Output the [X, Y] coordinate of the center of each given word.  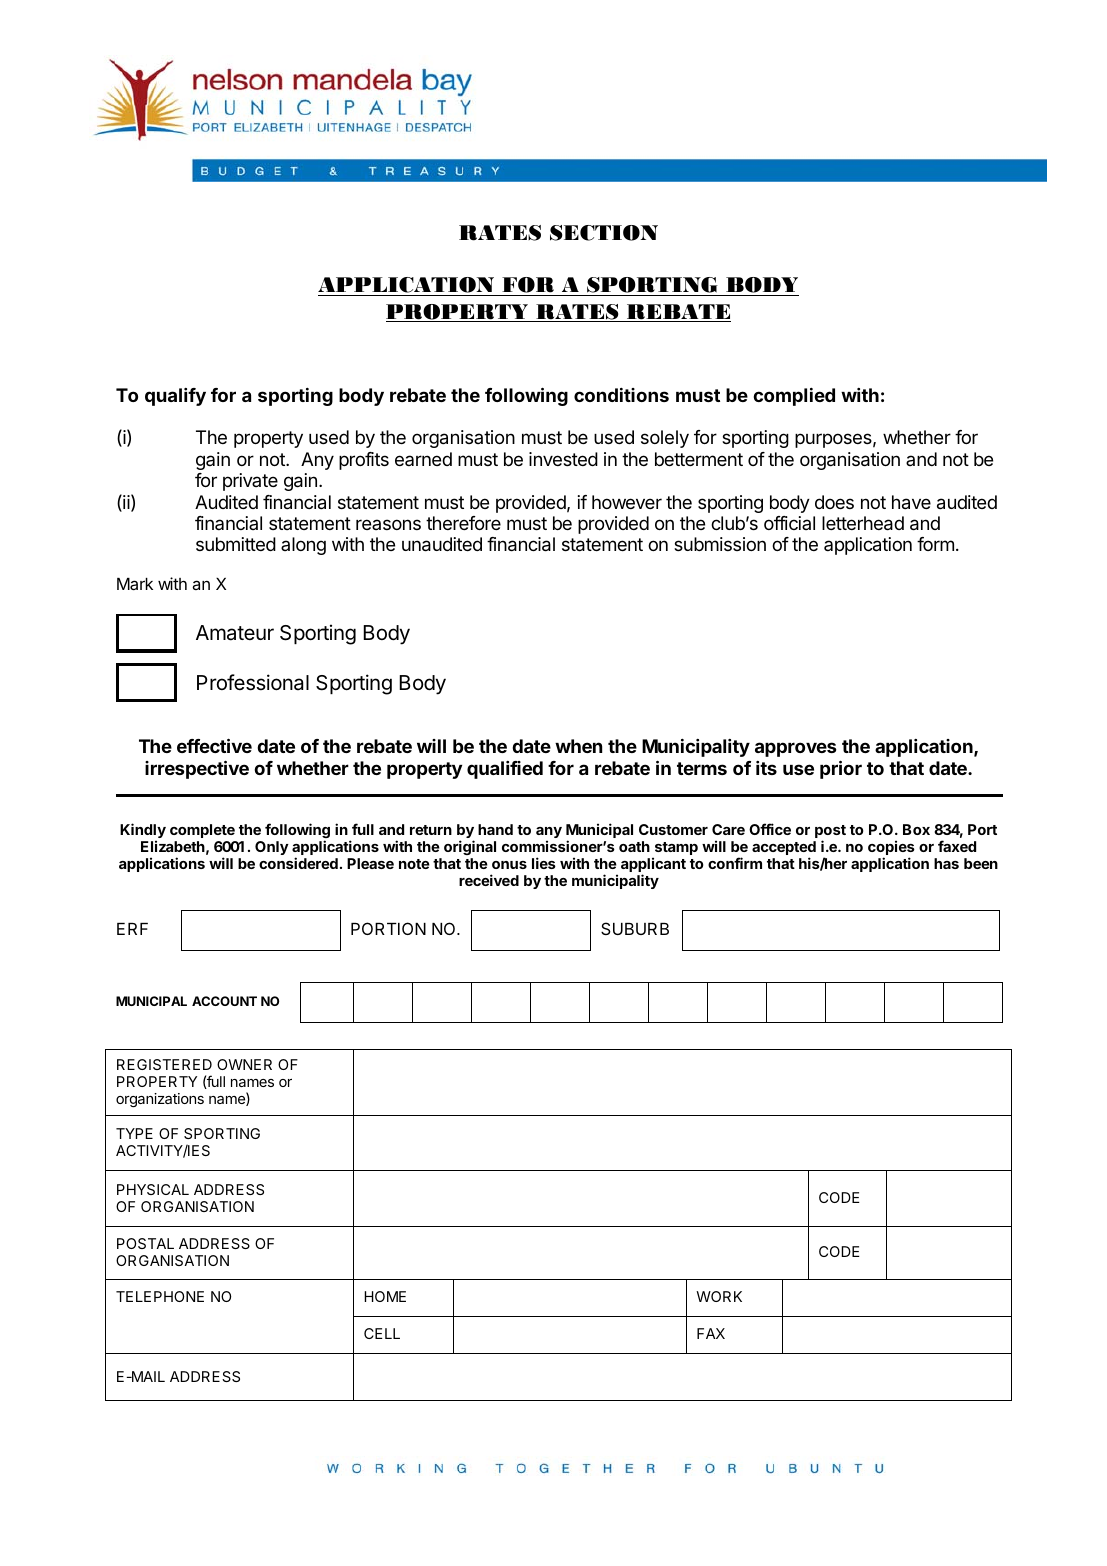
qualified [505, 770]
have [911, 502]
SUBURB [635, 928]
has [946, 863]
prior [841, 769]
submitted [236, 544]
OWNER [244, 1064]
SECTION [604, 233]
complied [794, 397]
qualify [175, 397]
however [627, 502]
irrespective [197, 769]
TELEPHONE [160, 1296]
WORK [719, 1296]
